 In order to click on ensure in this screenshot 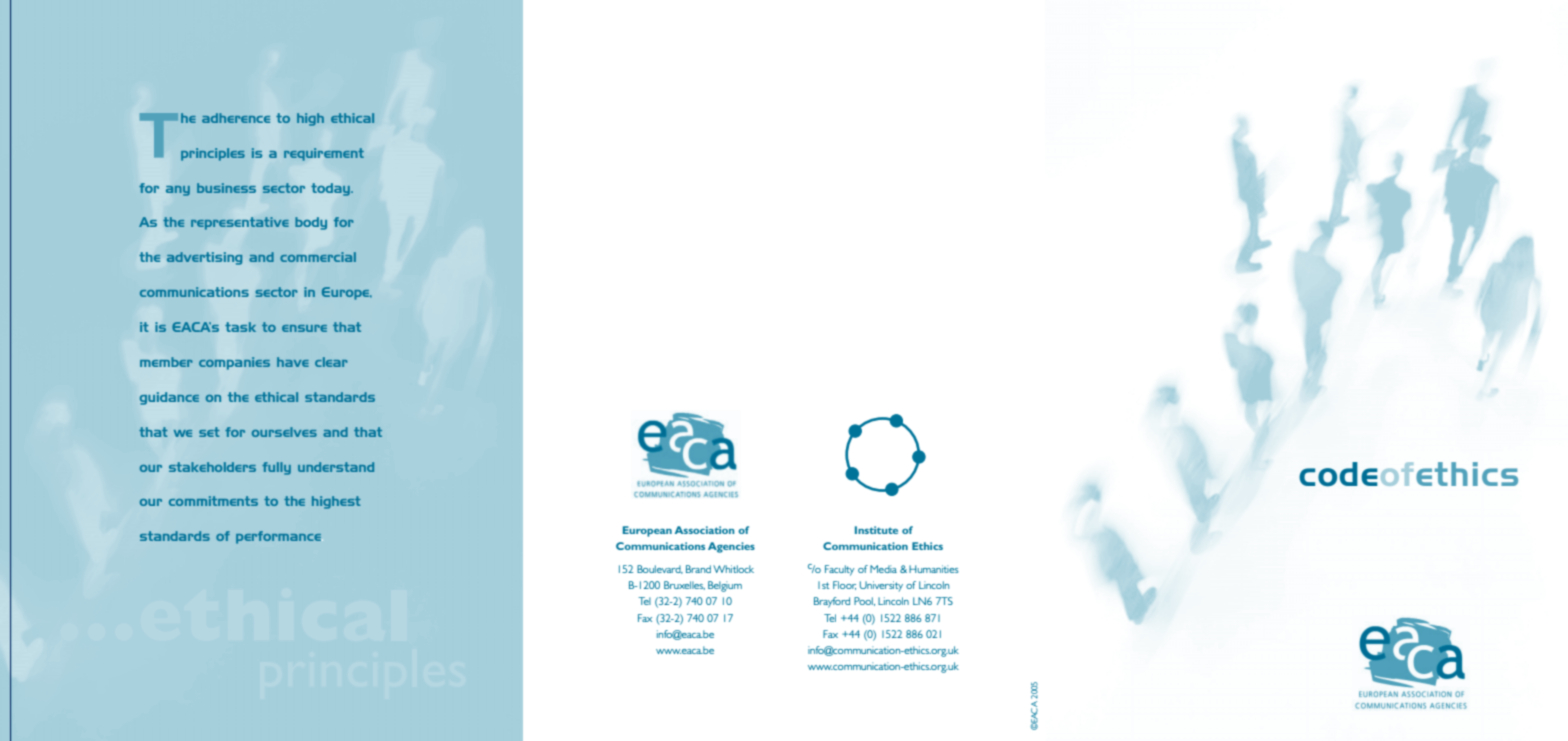, I will do `click(304, 328)`.
